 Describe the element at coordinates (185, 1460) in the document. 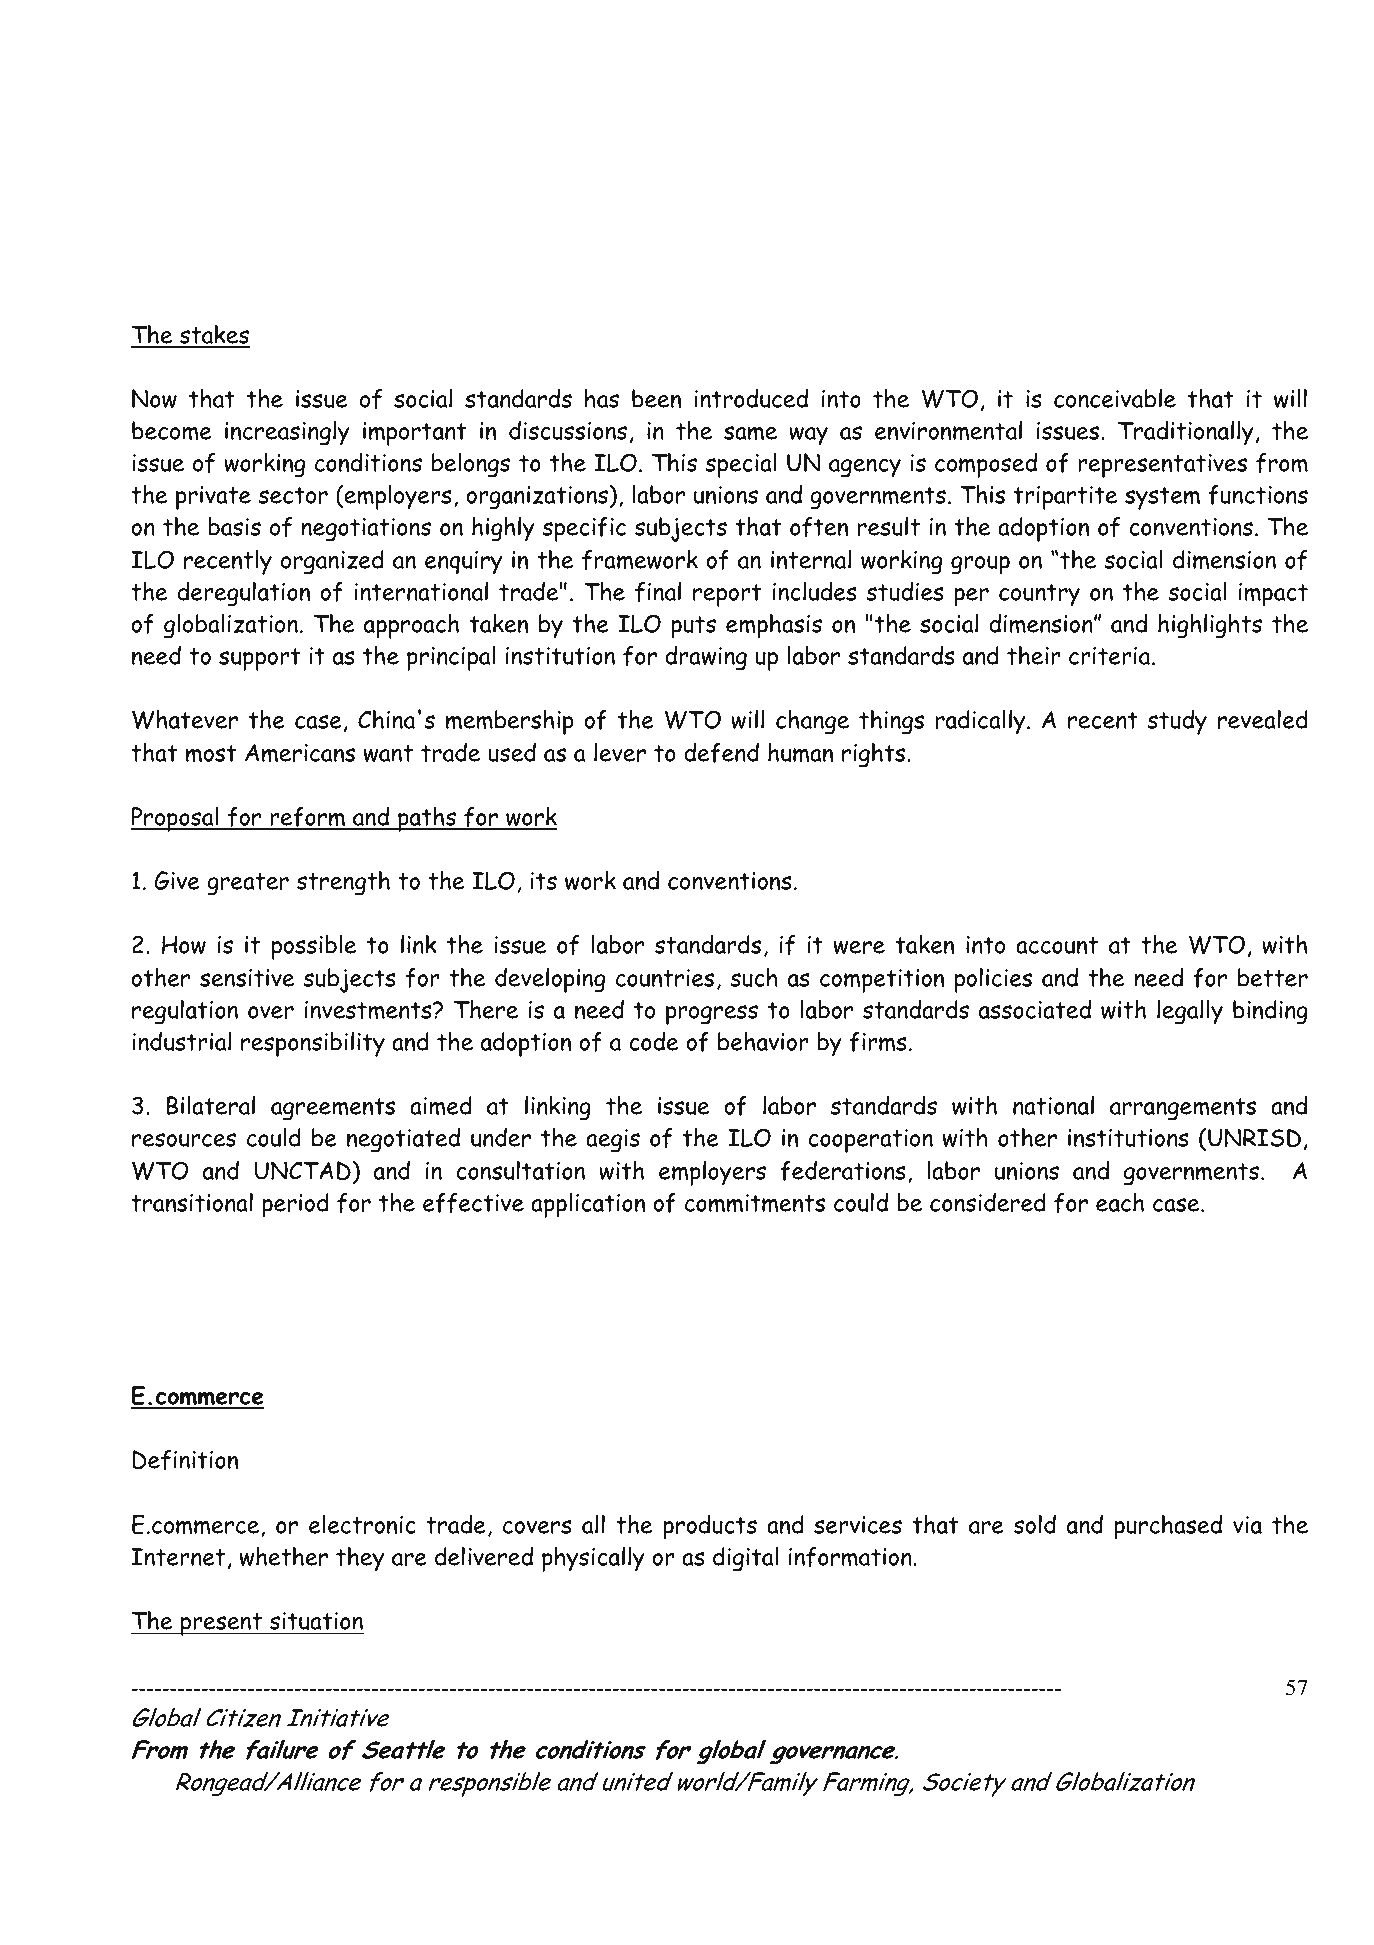

I see `Definition` at that location.
